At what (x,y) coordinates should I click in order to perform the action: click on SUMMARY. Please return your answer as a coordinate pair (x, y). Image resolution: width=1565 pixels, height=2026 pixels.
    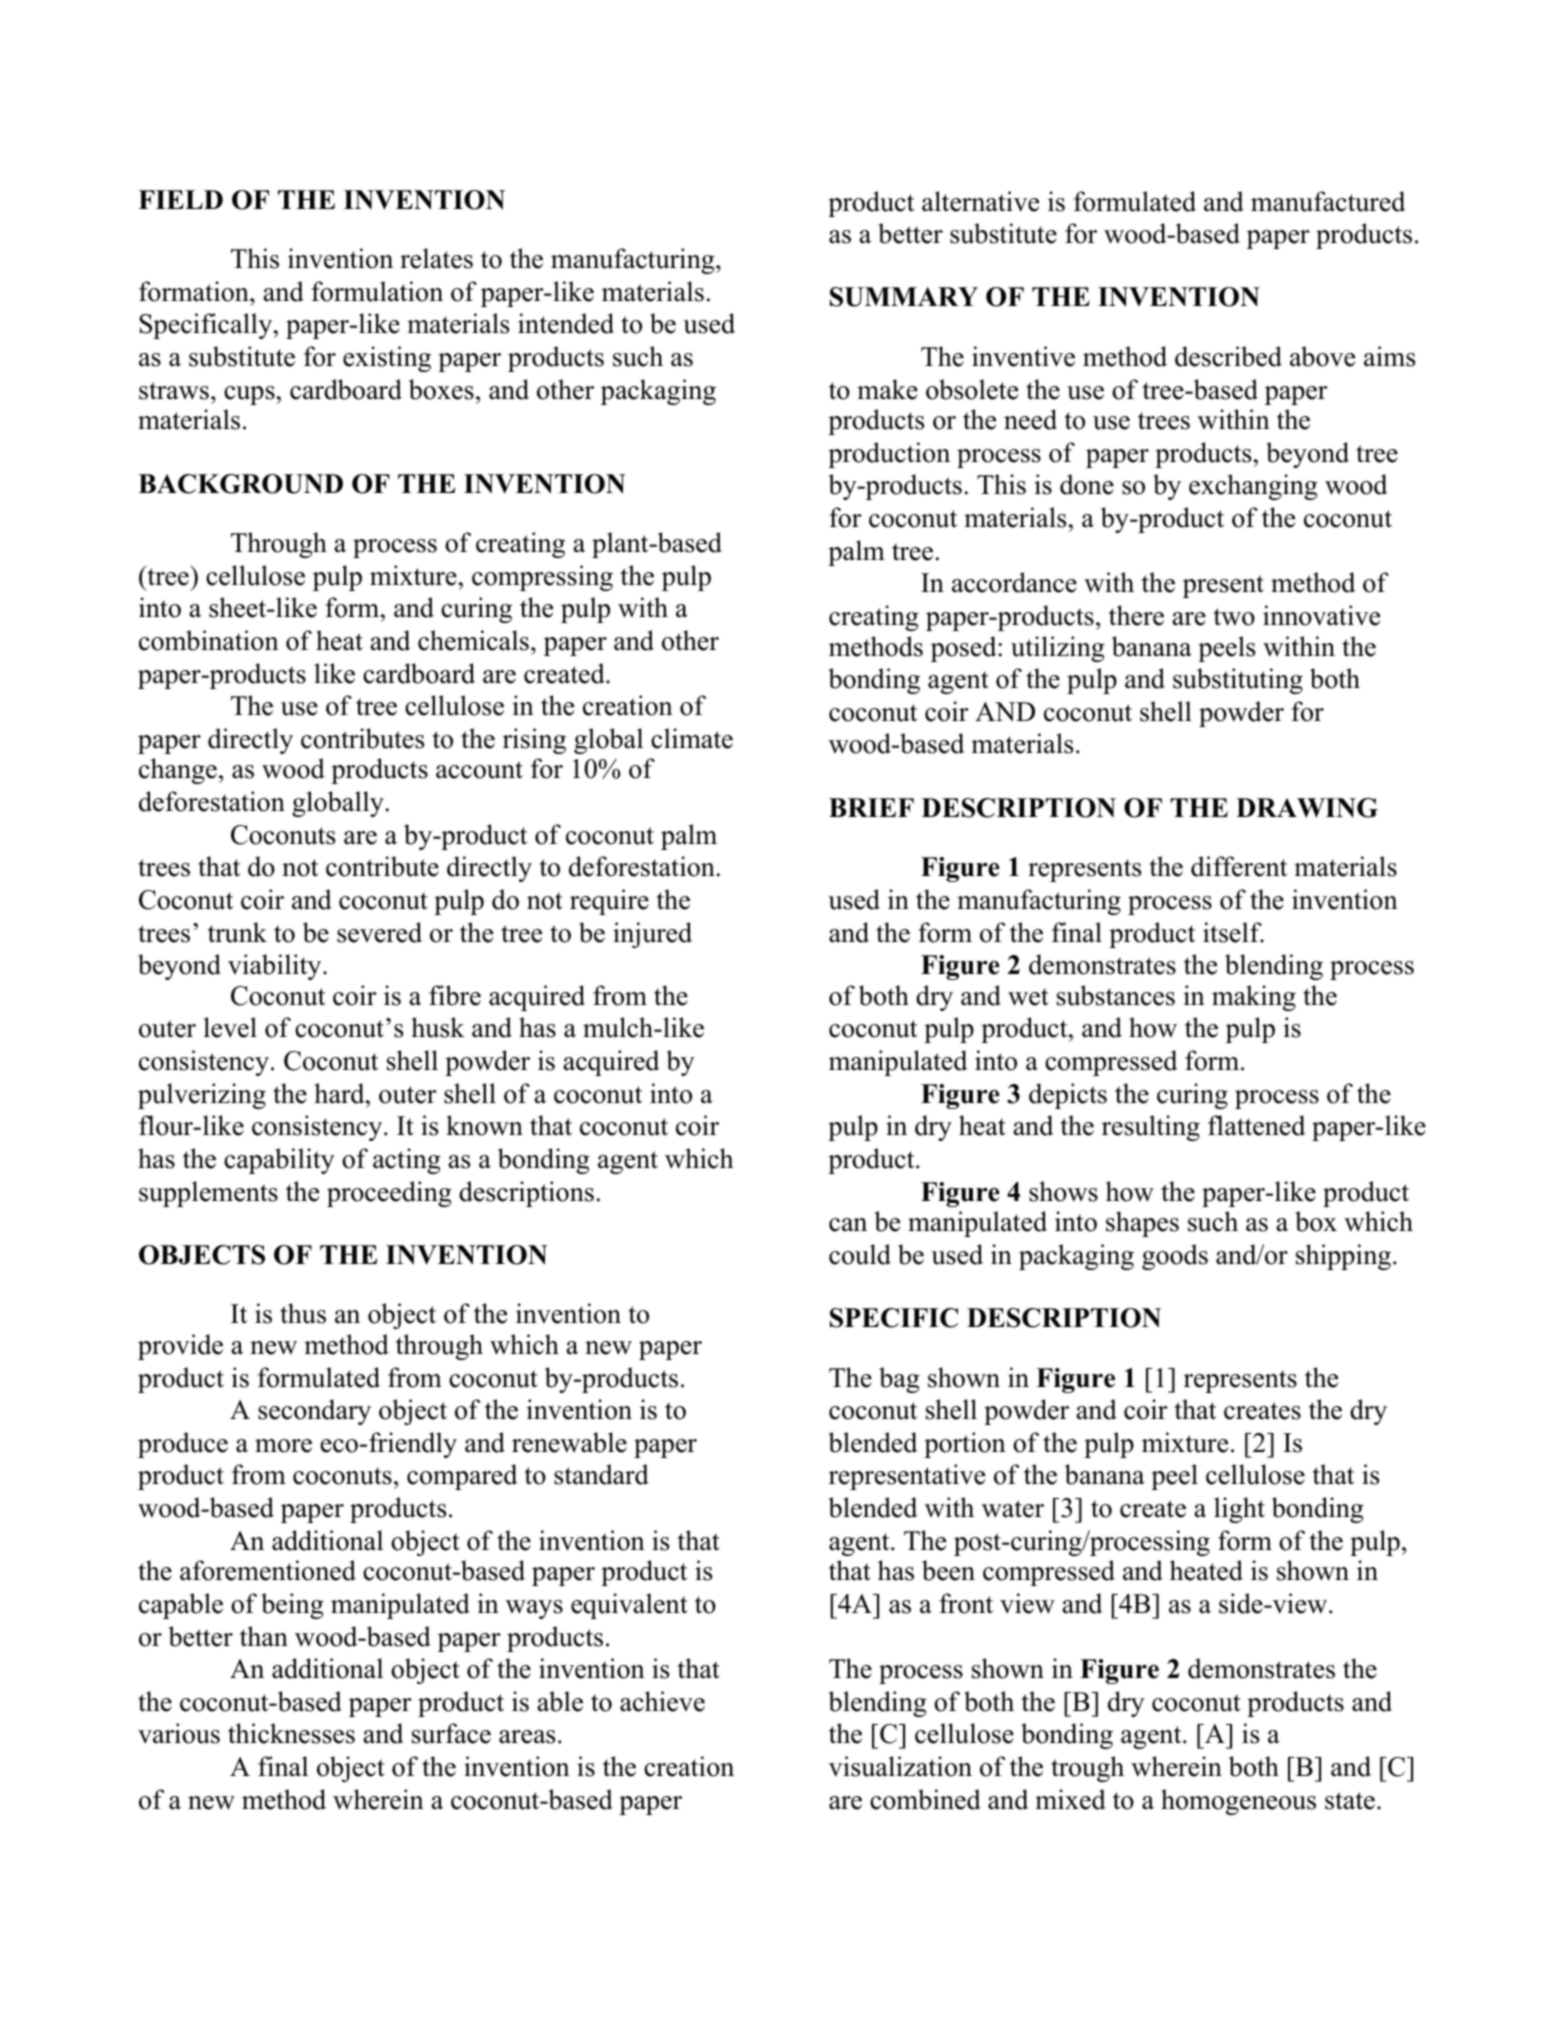
    Looking at the image, I should click on (904, 297).
